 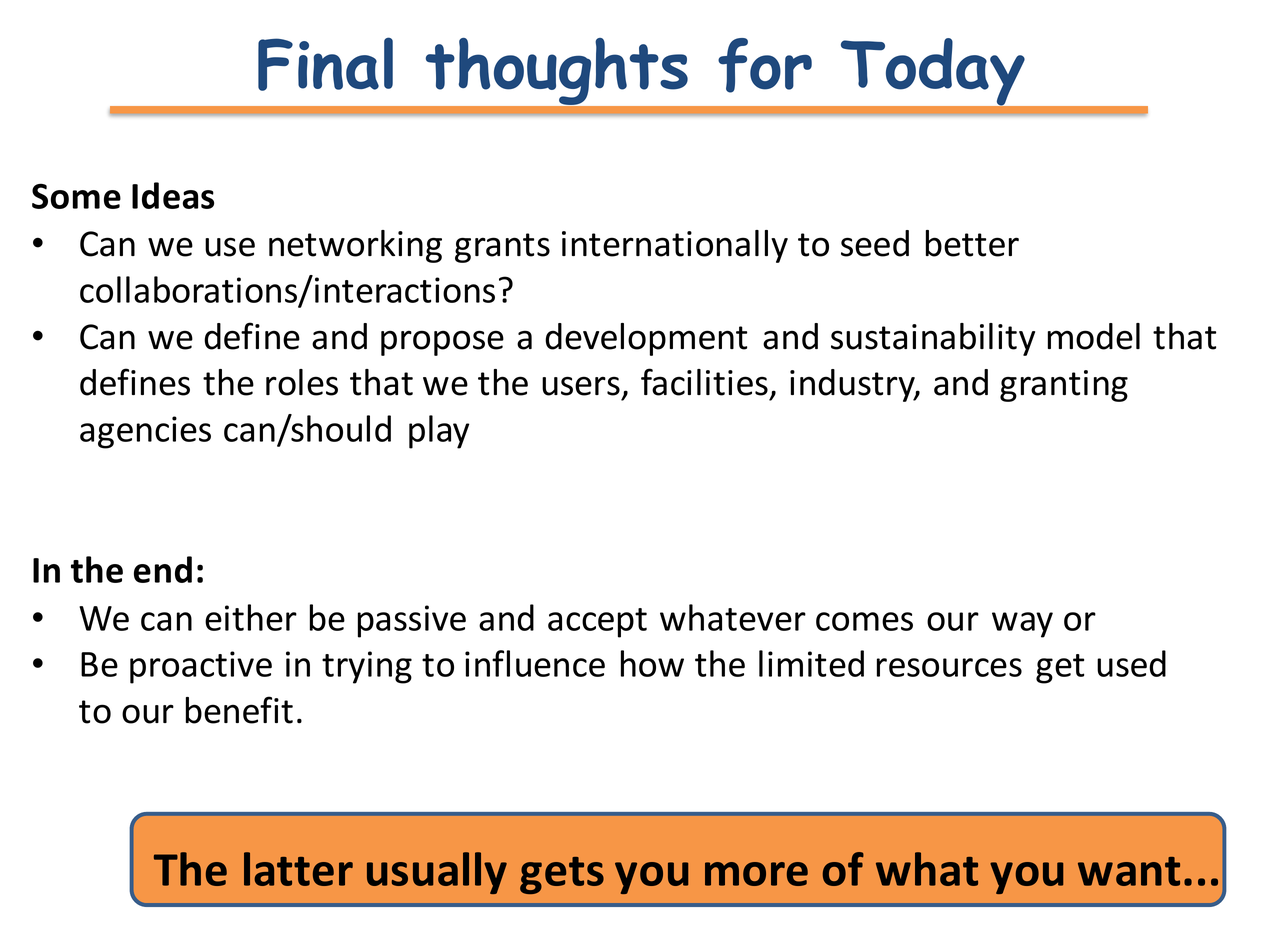 I want to click on latter, so click(x=298, y=869).
